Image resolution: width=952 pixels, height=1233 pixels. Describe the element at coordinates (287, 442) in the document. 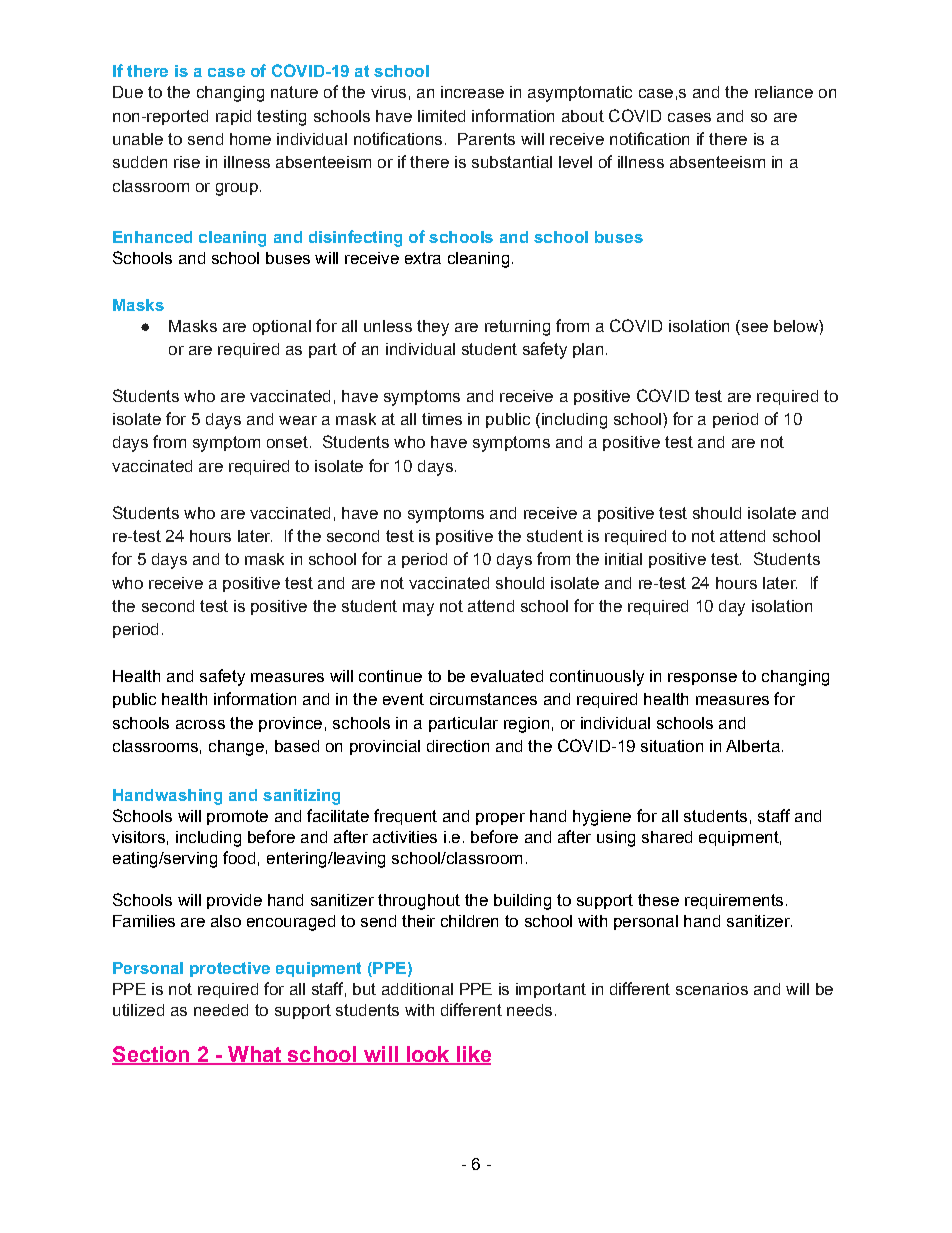

I see `onset` at that location.
